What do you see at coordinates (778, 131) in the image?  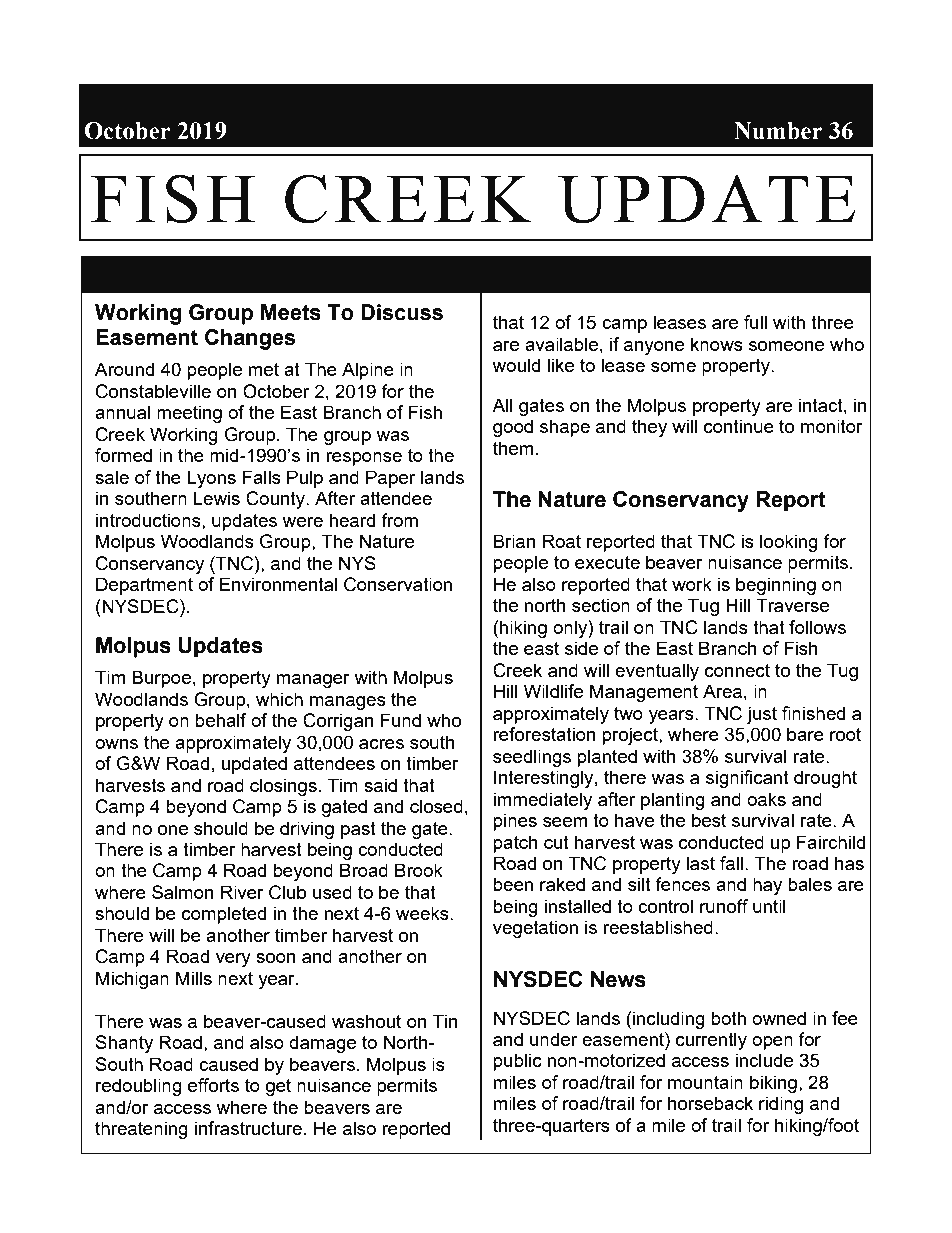 I see `Number` at bounding box center [778, 131].
